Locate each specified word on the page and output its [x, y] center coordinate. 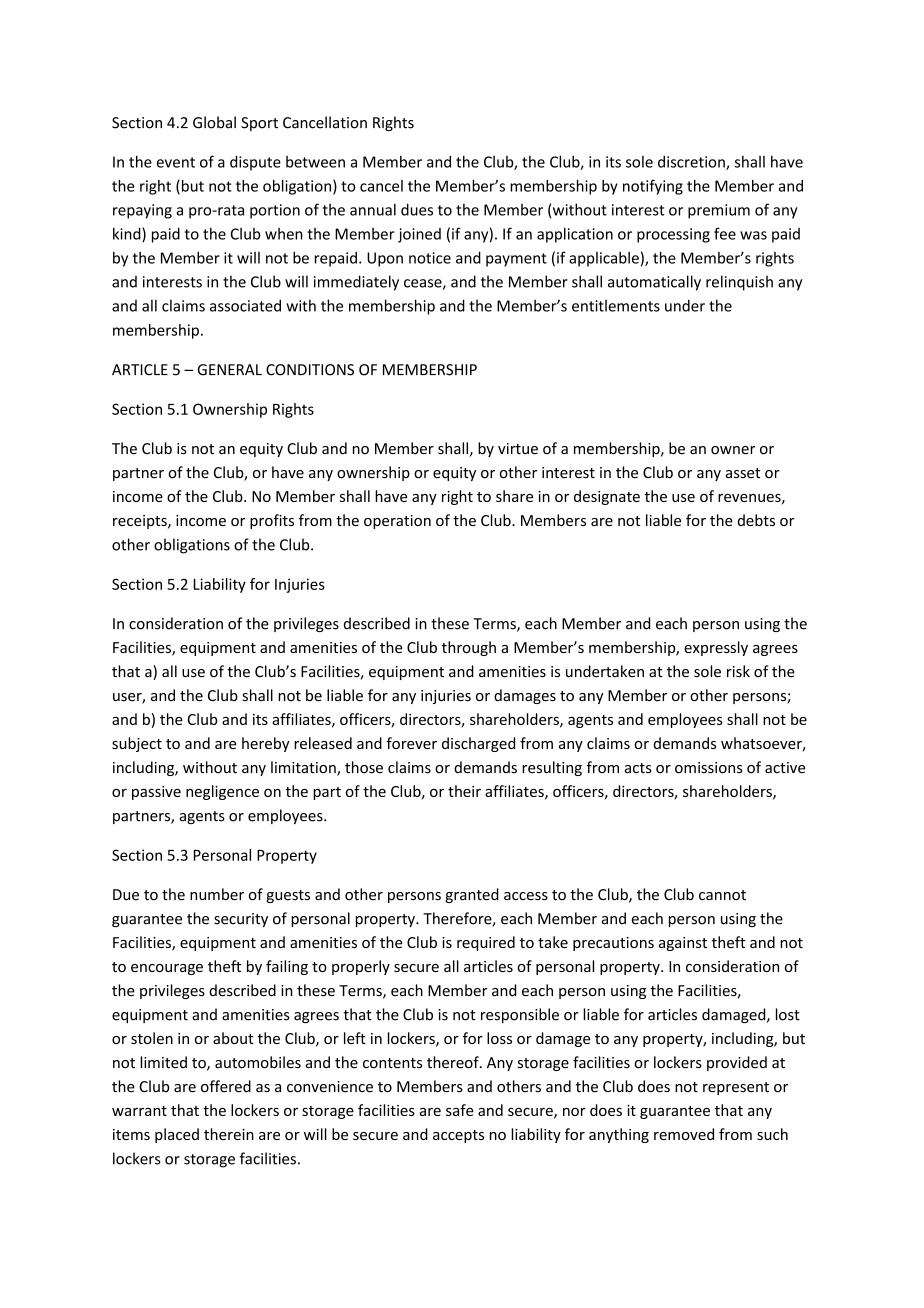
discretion [692, 163]
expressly [716, 648]
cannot [722, 895]
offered [226, 1086]
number [217, 894]
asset [743, 473]
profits [272, 521]
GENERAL [230, 370]
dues [417, 209]
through [469, 648]
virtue [518, 449]
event [176, 162]
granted [472, 895]
